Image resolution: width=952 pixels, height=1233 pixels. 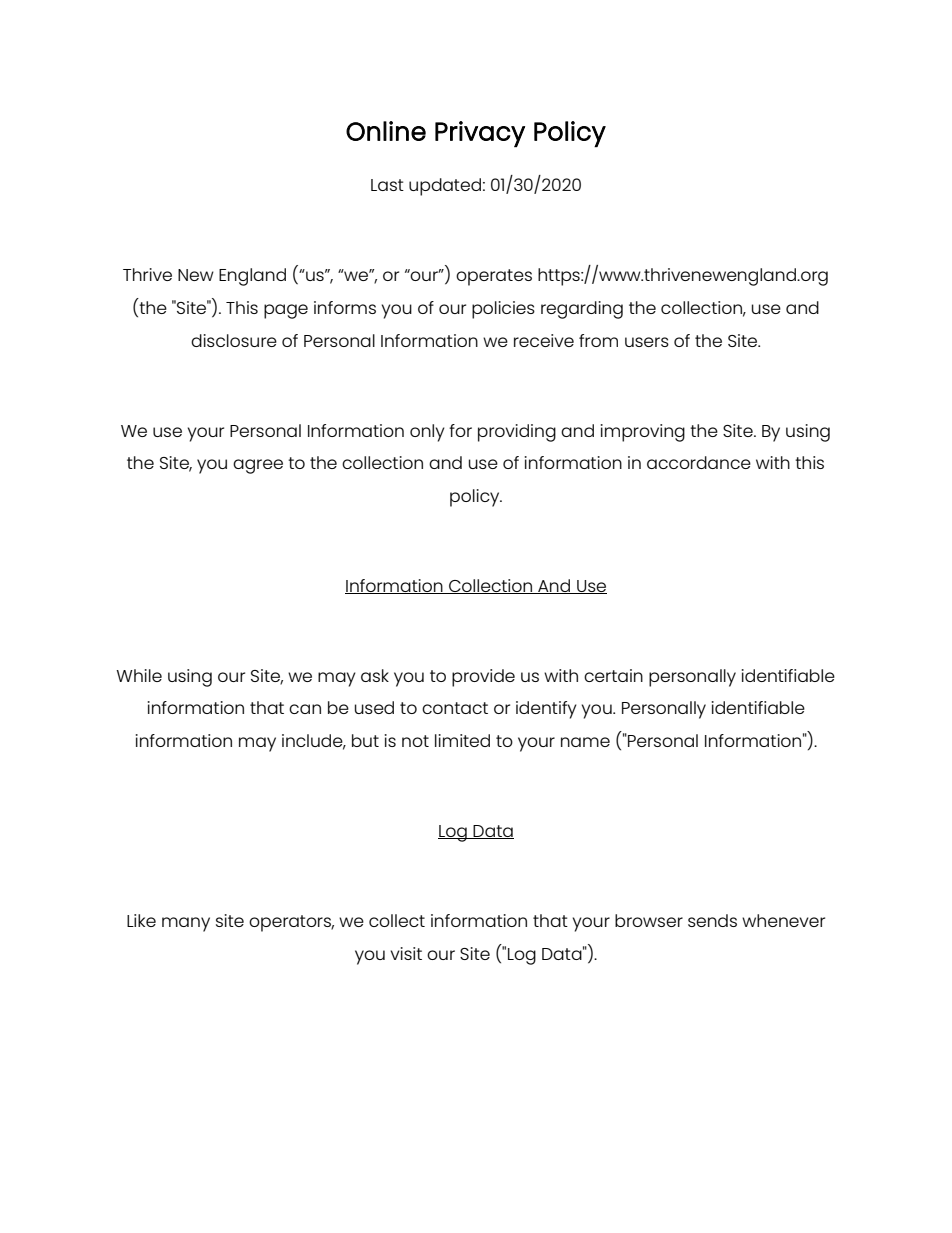 What do you see at coordinates (445, 187) in the screenshot?
I see `updated` at bounding box center [445, 187].
